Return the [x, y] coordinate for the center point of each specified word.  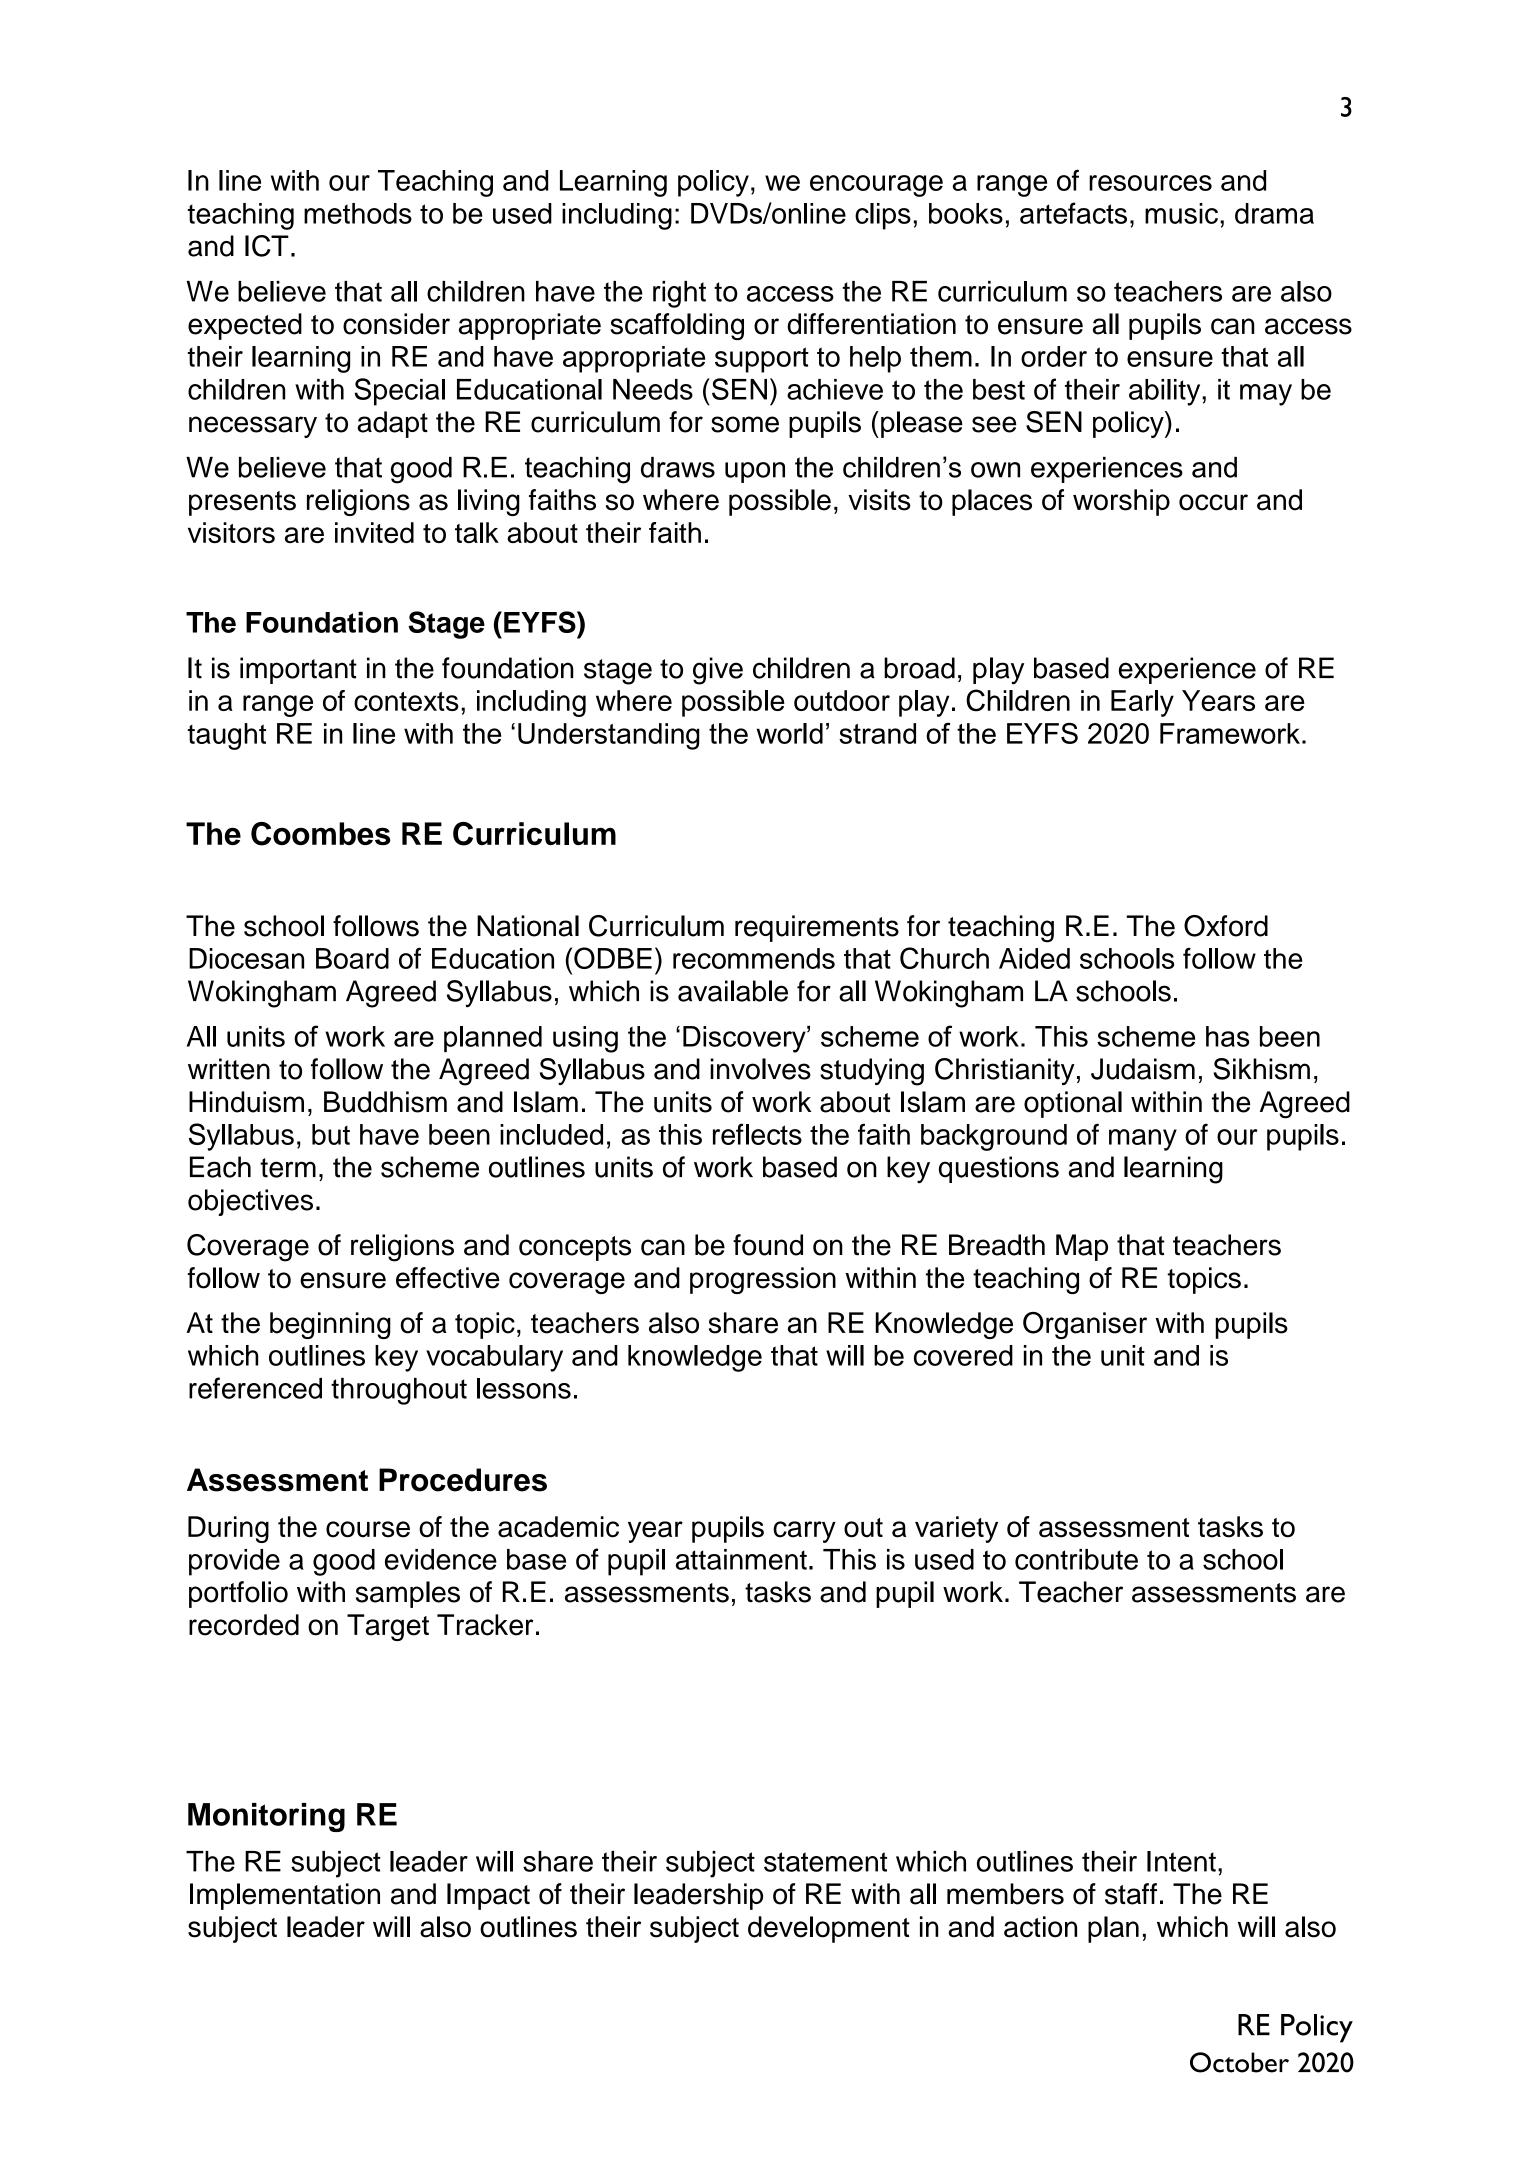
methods [358, 213]
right [679, 294]
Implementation [285, 1896]
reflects [757, 1134]
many [1143, 1140]
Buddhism [385, 1102]
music [1181, 213]
